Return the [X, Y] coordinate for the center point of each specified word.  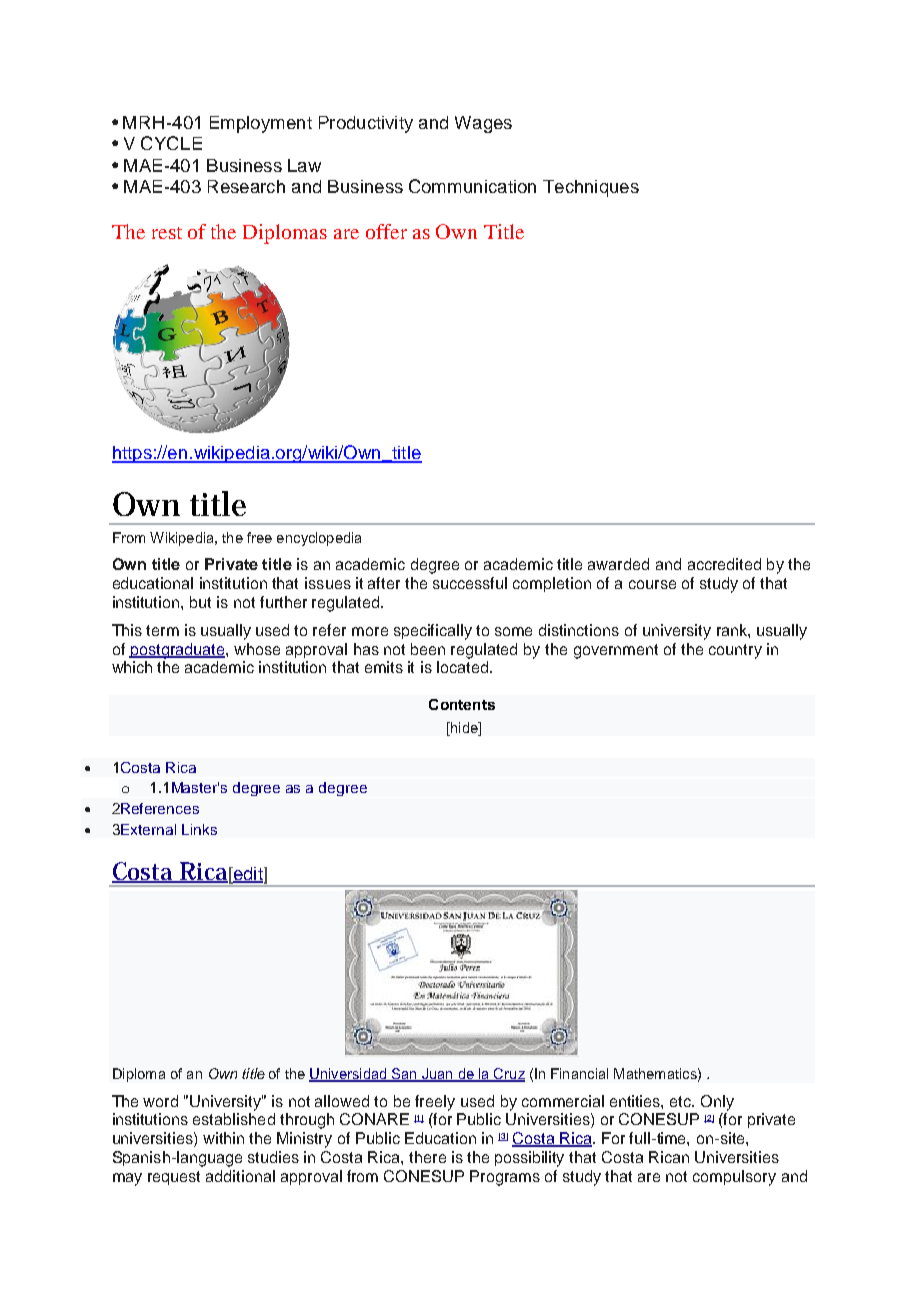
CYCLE [171, 143]
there [427, 1157]
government [616, 651]
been [428, 649]
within [223, 1138]
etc [682, 1101]
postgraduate [178, 651]
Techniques [591, 188]
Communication [472, 186]
